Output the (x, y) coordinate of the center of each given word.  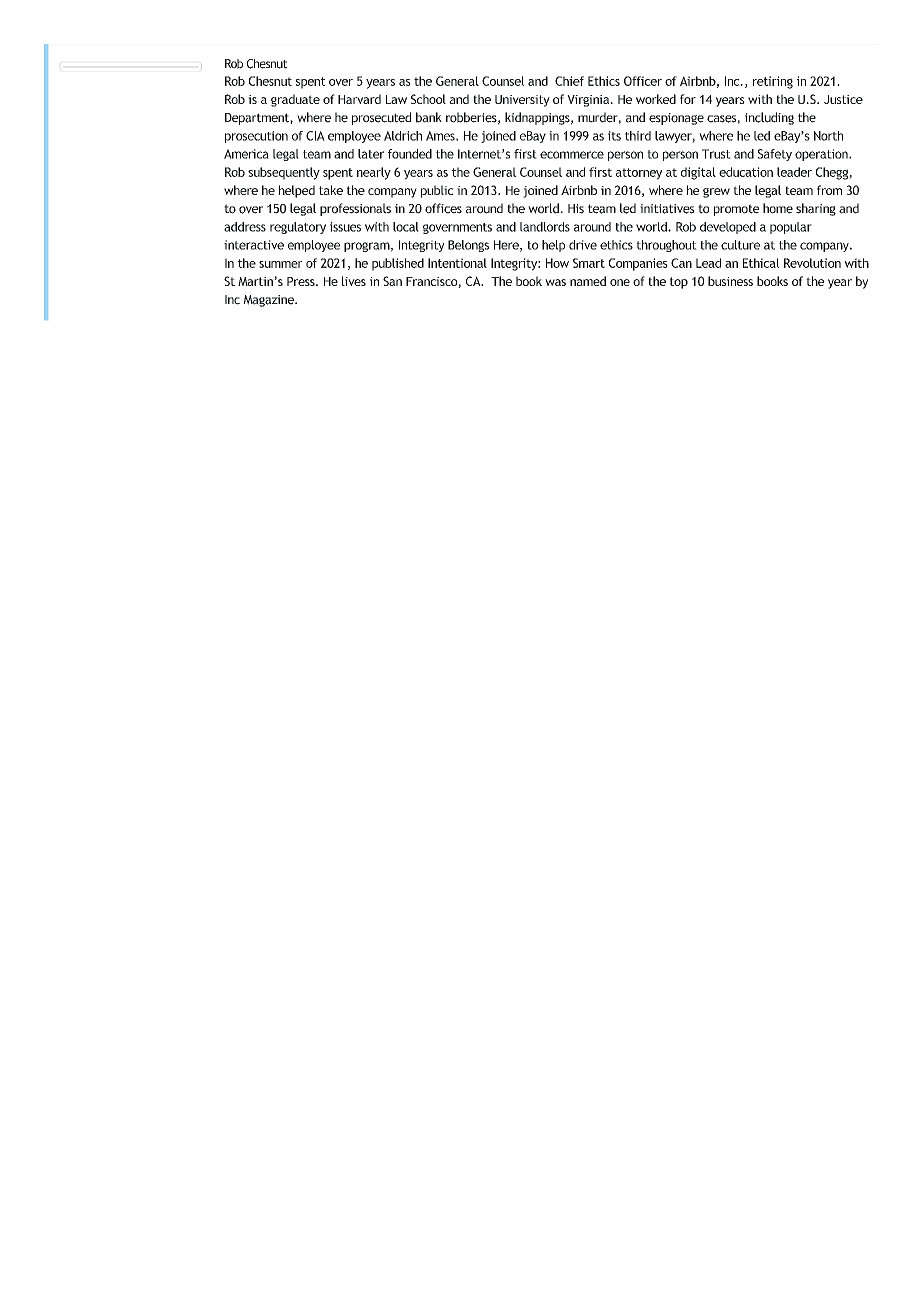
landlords (545, 227)
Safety (775, 155)
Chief (569, 81)
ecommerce (572, 155)
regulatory (298, 228)
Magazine (269, 301)
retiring (773, 82)
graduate (295, 100)
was (555, 282)
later (371, 154)
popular (791, 228)
